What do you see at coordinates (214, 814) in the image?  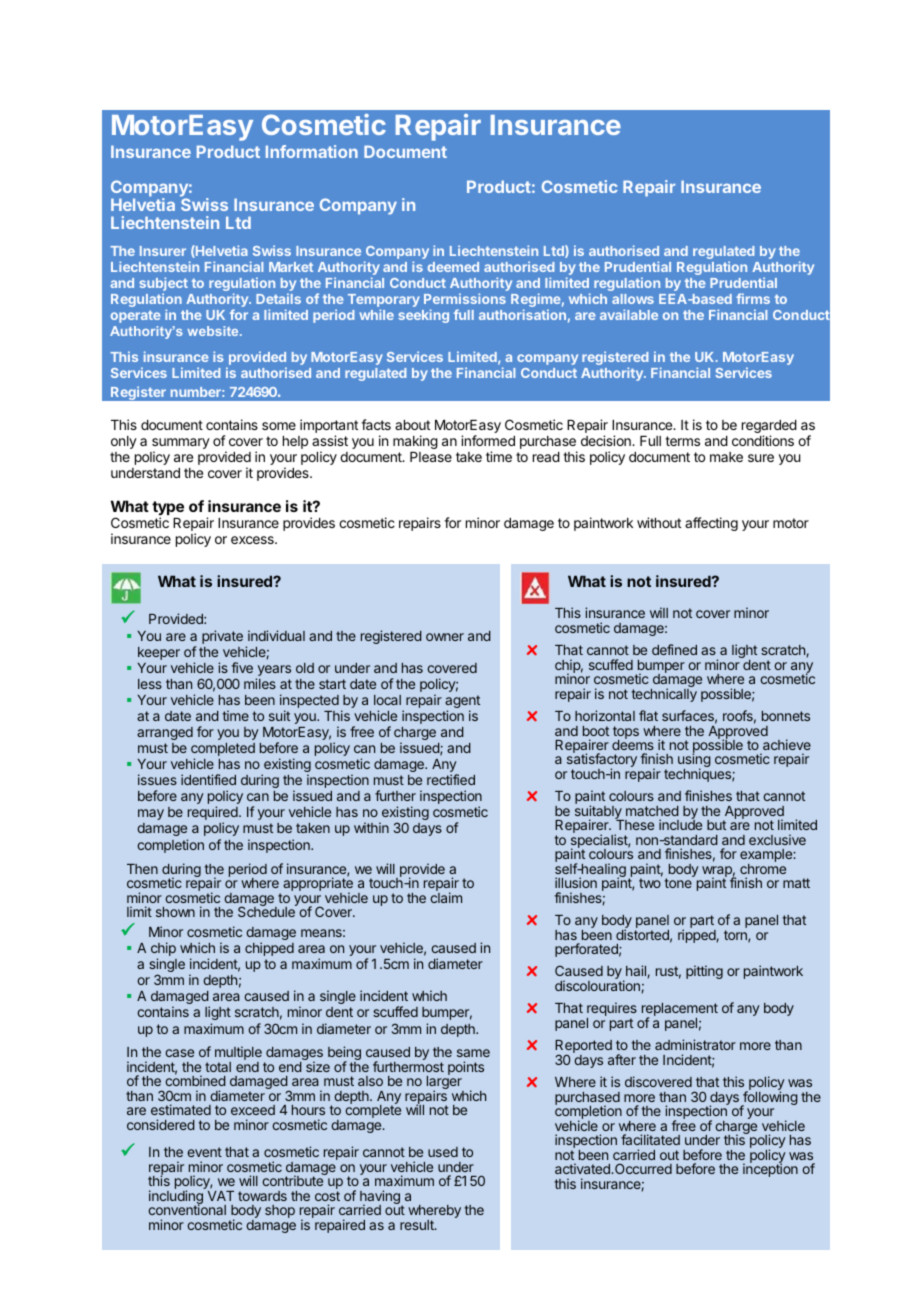 I see `required` at bounding box center [214, 814].
